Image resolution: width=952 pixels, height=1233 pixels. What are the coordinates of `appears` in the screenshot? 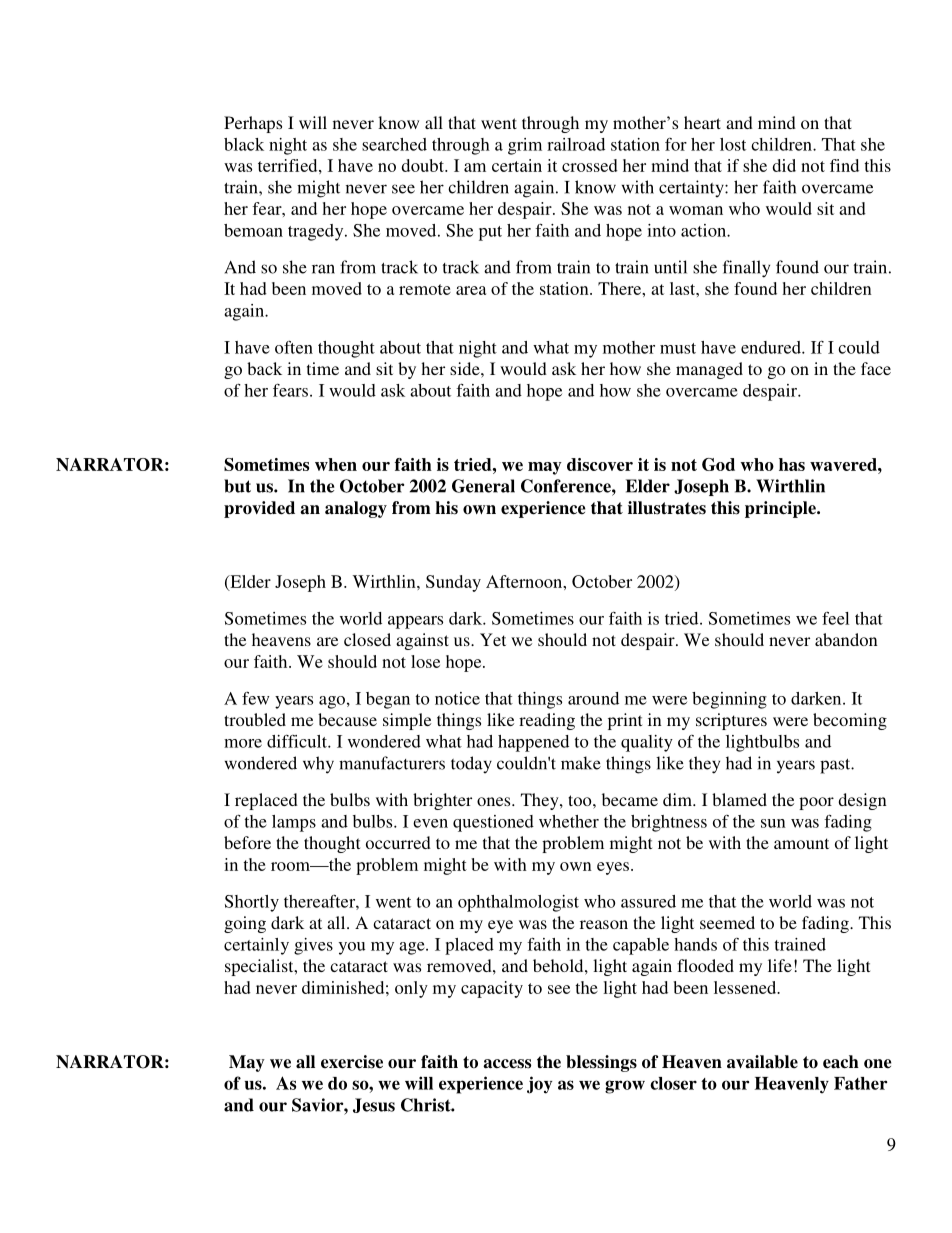 It's located at (415, 622).
